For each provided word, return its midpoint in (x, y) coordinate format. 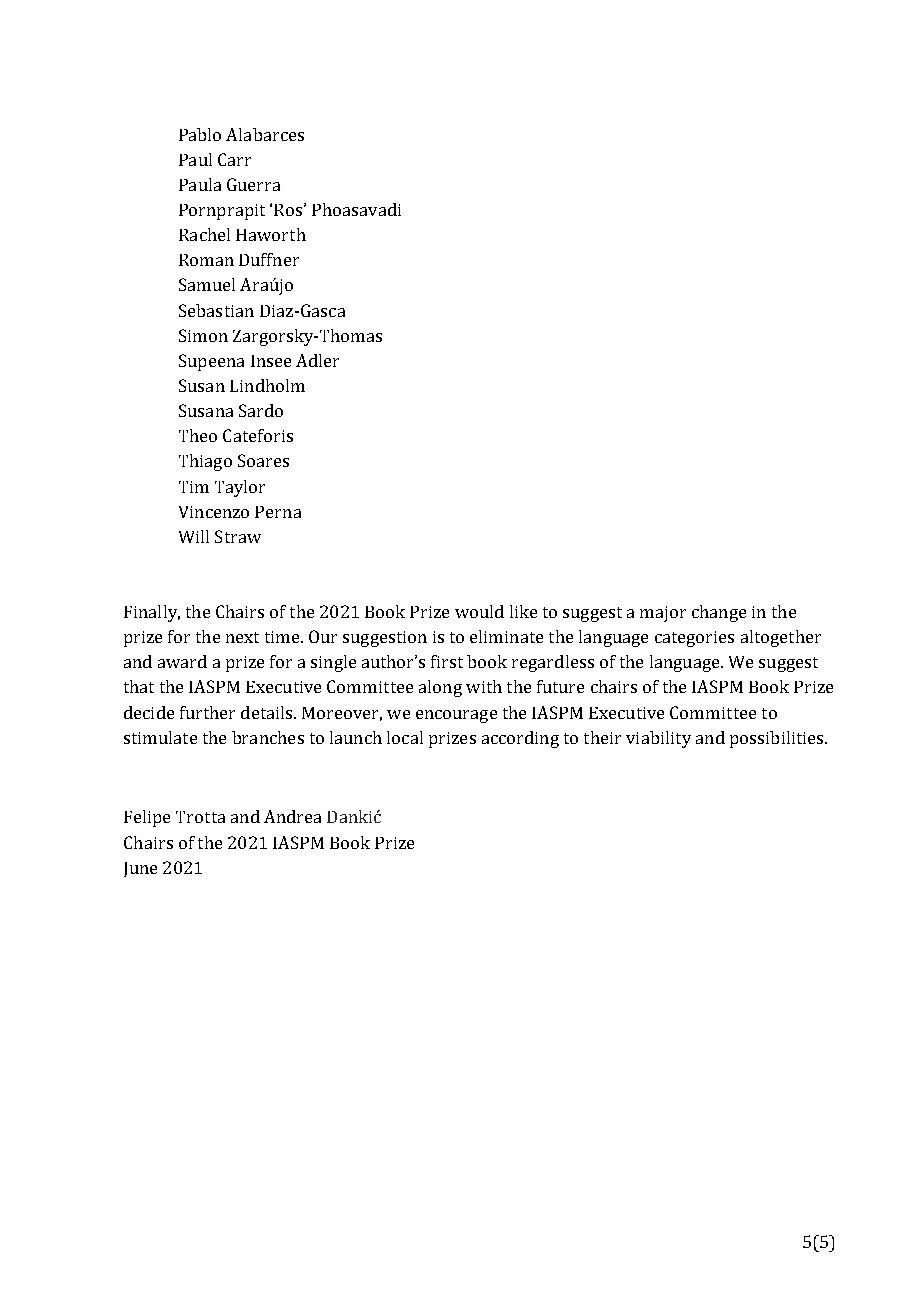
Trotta (200, 817)
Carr (234, 159)
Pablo (200, 134)
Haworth (271, 234)
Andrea (292, 816)
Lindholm (267, 385)
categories (694, 639)
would (479, 611)
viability (658, 739)
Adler (317, 360)
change (719, 613)
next (242, 637)
